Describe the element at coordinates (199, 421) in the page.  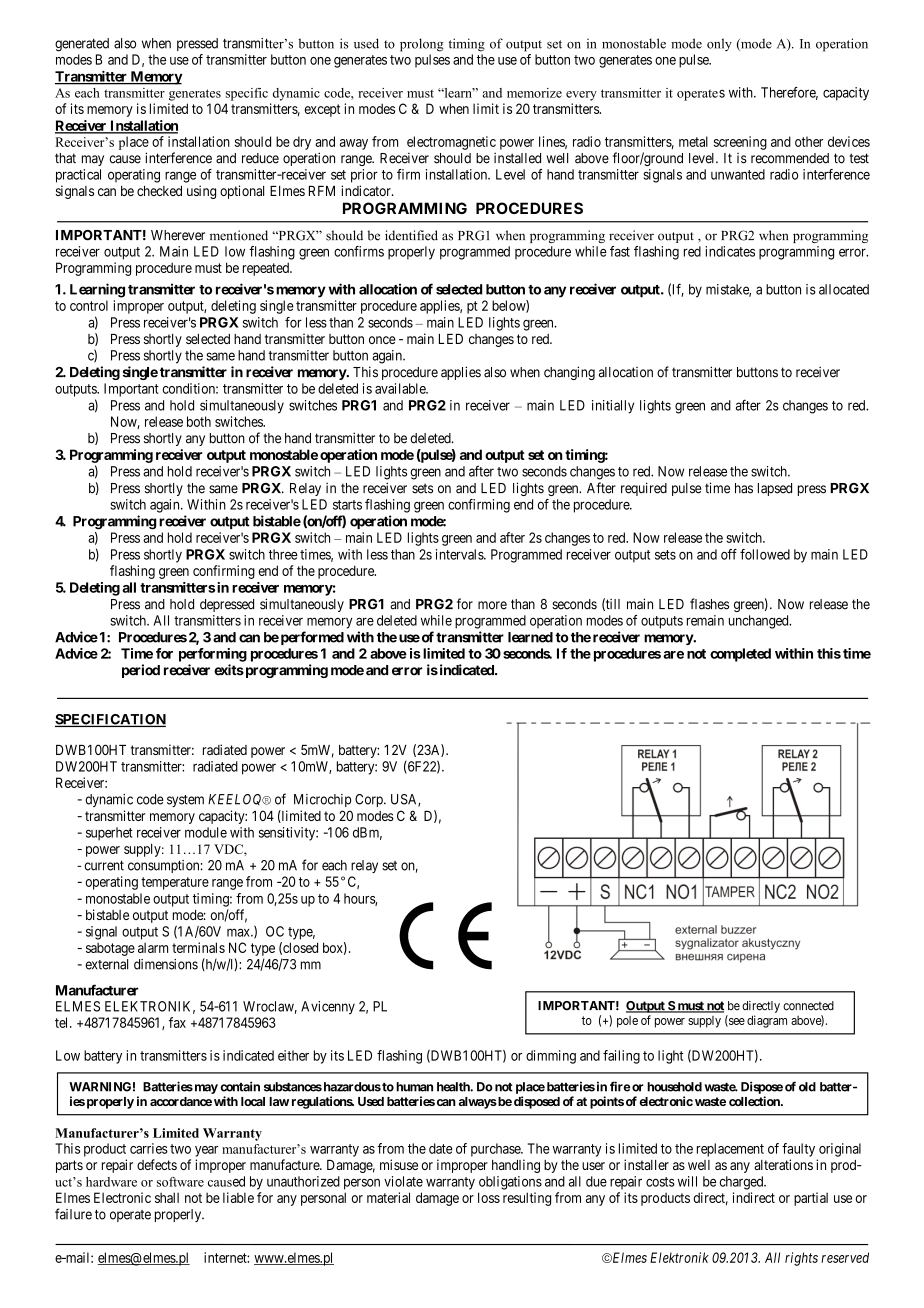
I see `both` at that location.
